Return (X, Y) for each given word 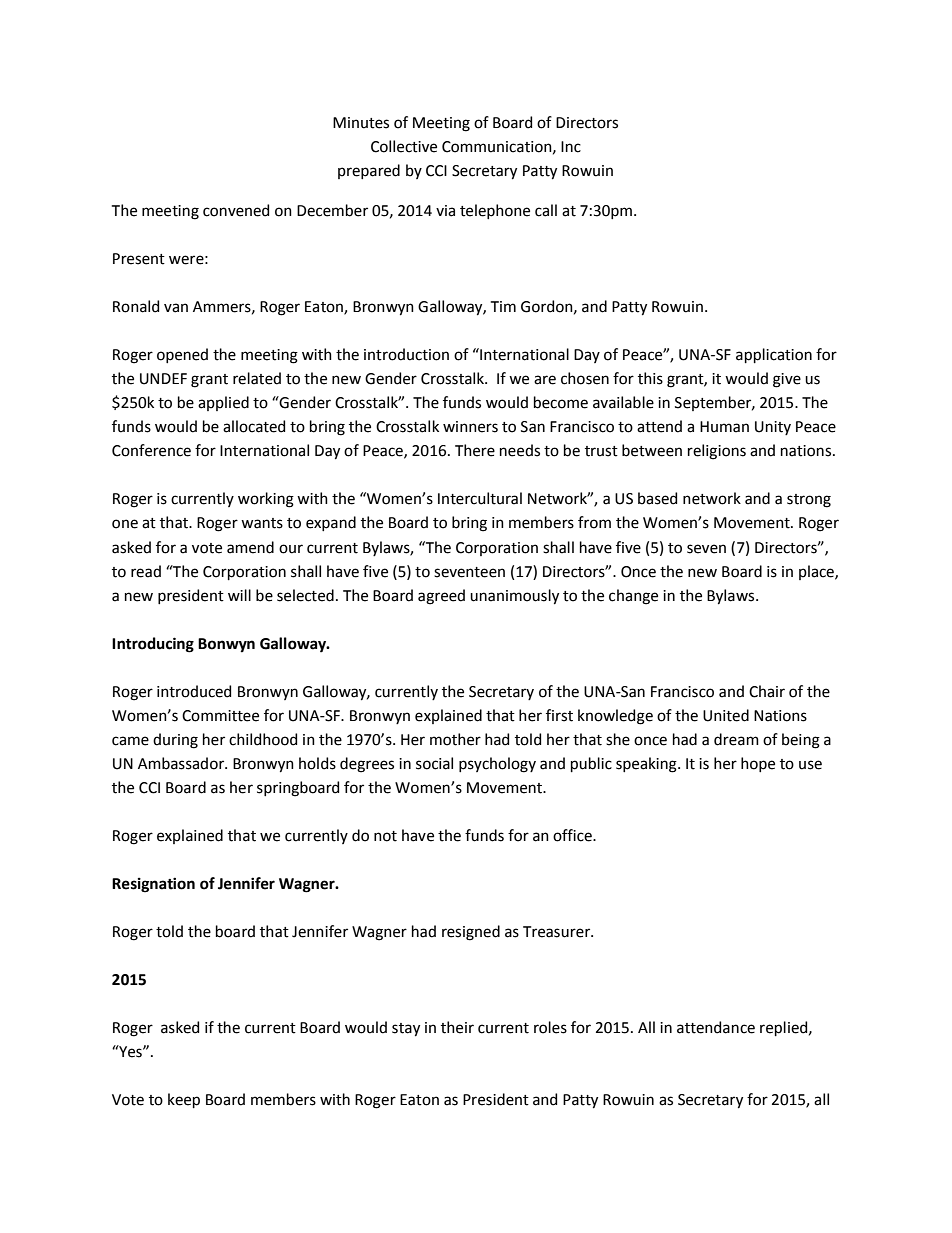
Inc (571, 147)
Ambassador (182, 763)
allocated (254, 426)
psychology (497, 765)
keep (184, 1100)
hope (758, 764)
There (475, 450)
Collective (404, 146)
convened (236, 210)
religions (717, 452)
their (457, 1027)
